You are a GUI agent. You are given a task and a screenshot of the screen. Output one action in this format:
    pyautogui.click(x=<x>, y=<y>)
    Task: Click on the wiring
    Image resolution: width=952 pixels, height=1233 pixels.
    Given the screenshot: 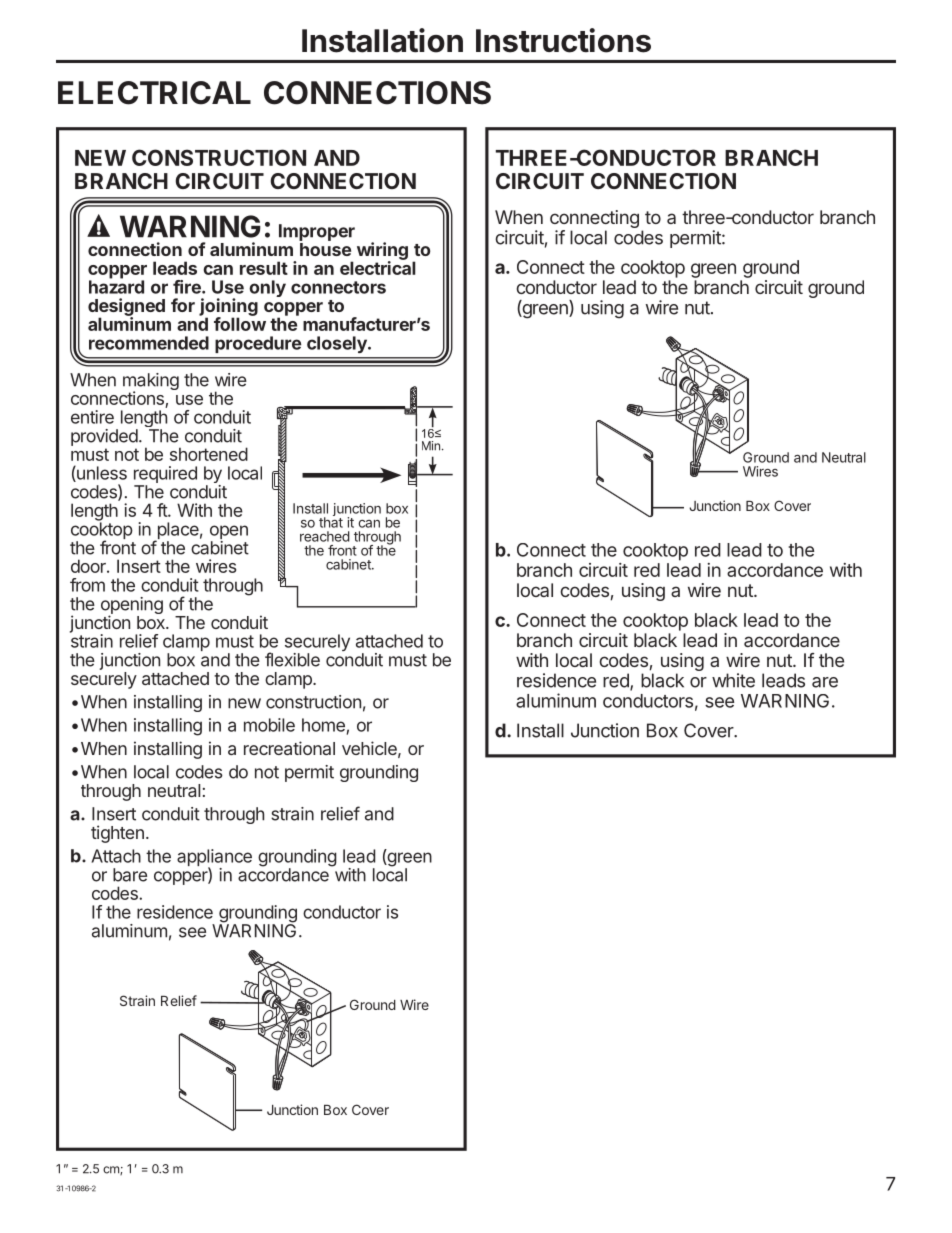 What is the action you would take?
    pyautogui.click(x=382, y=252)
